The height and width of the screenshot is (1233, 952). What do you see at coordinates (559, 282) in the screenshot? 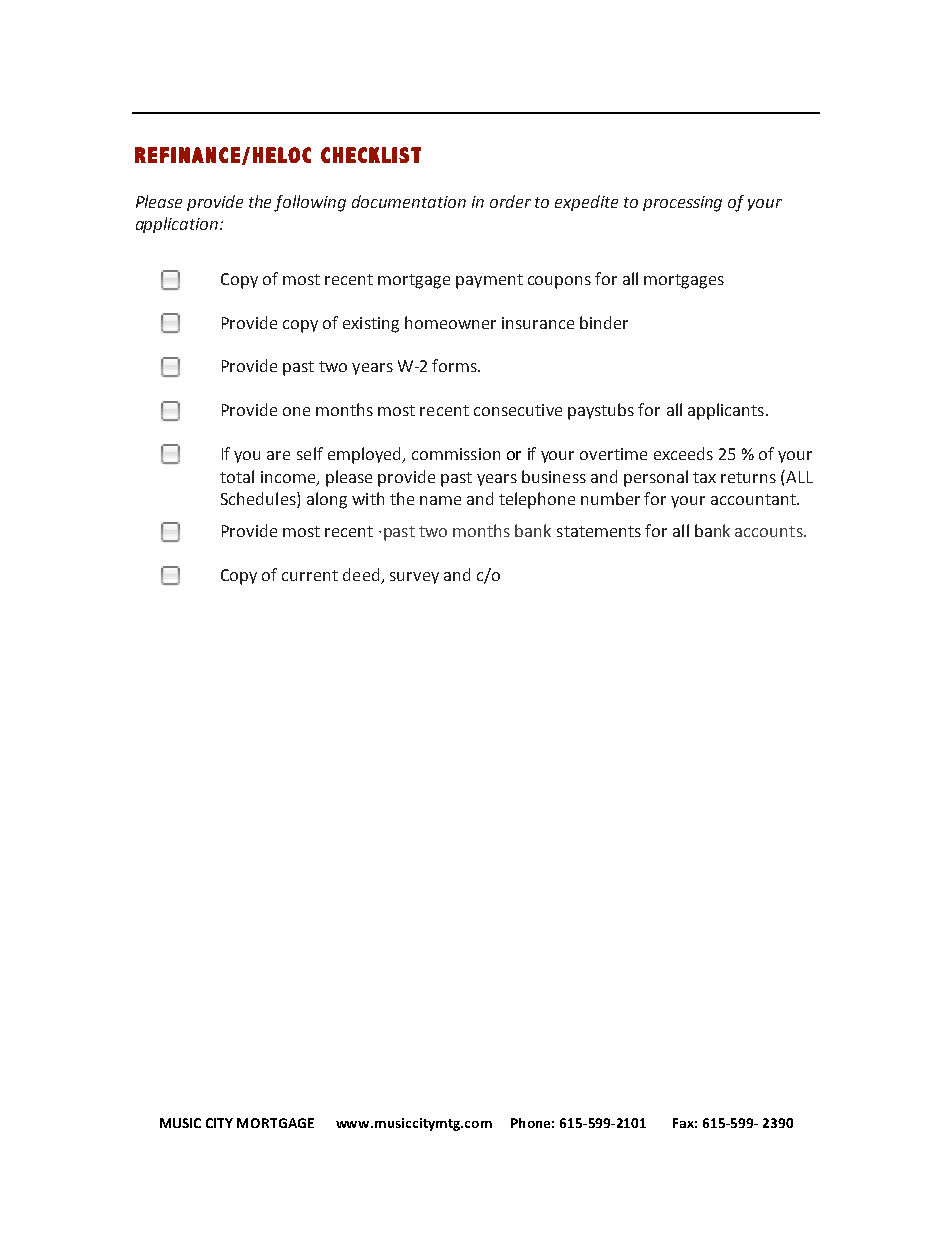
I see `coupons` at bounding box center [559, 282].
